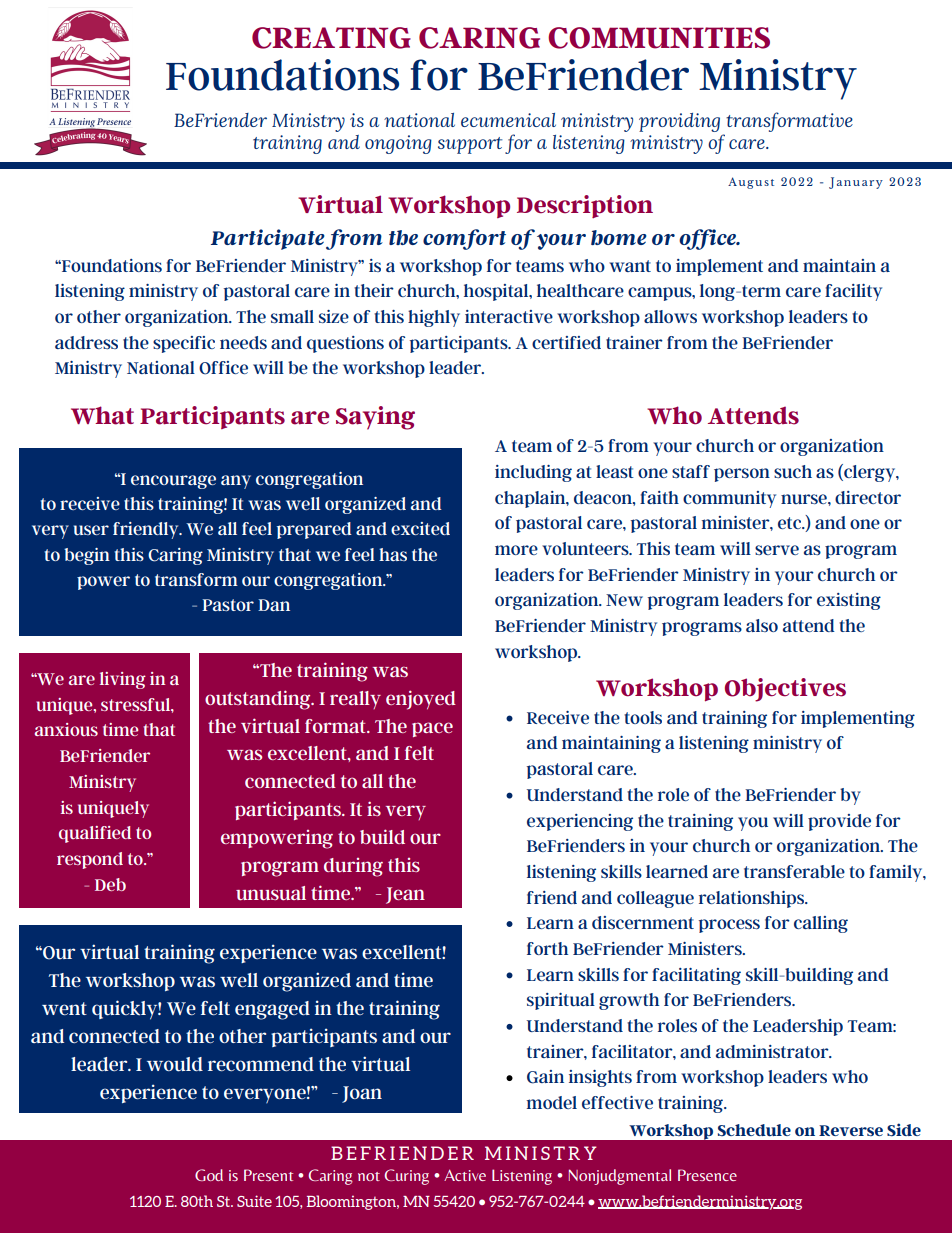  What do you see at coordinates (123, 680) in the screenshot?
I see `living` at bounding box center [123, 680].
